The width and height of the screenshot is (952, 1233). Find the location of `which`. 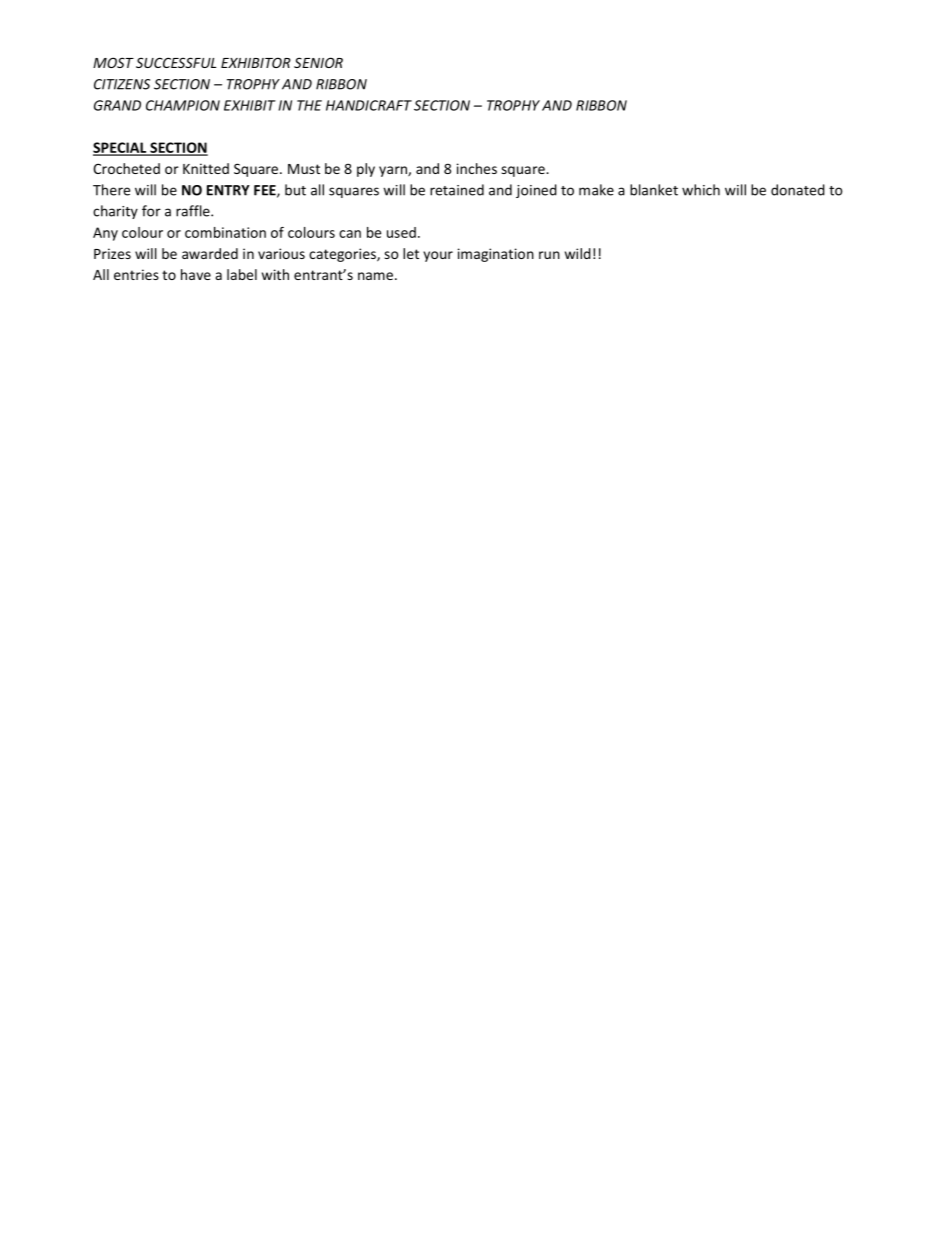

which is located at coordinates (701, 190).
